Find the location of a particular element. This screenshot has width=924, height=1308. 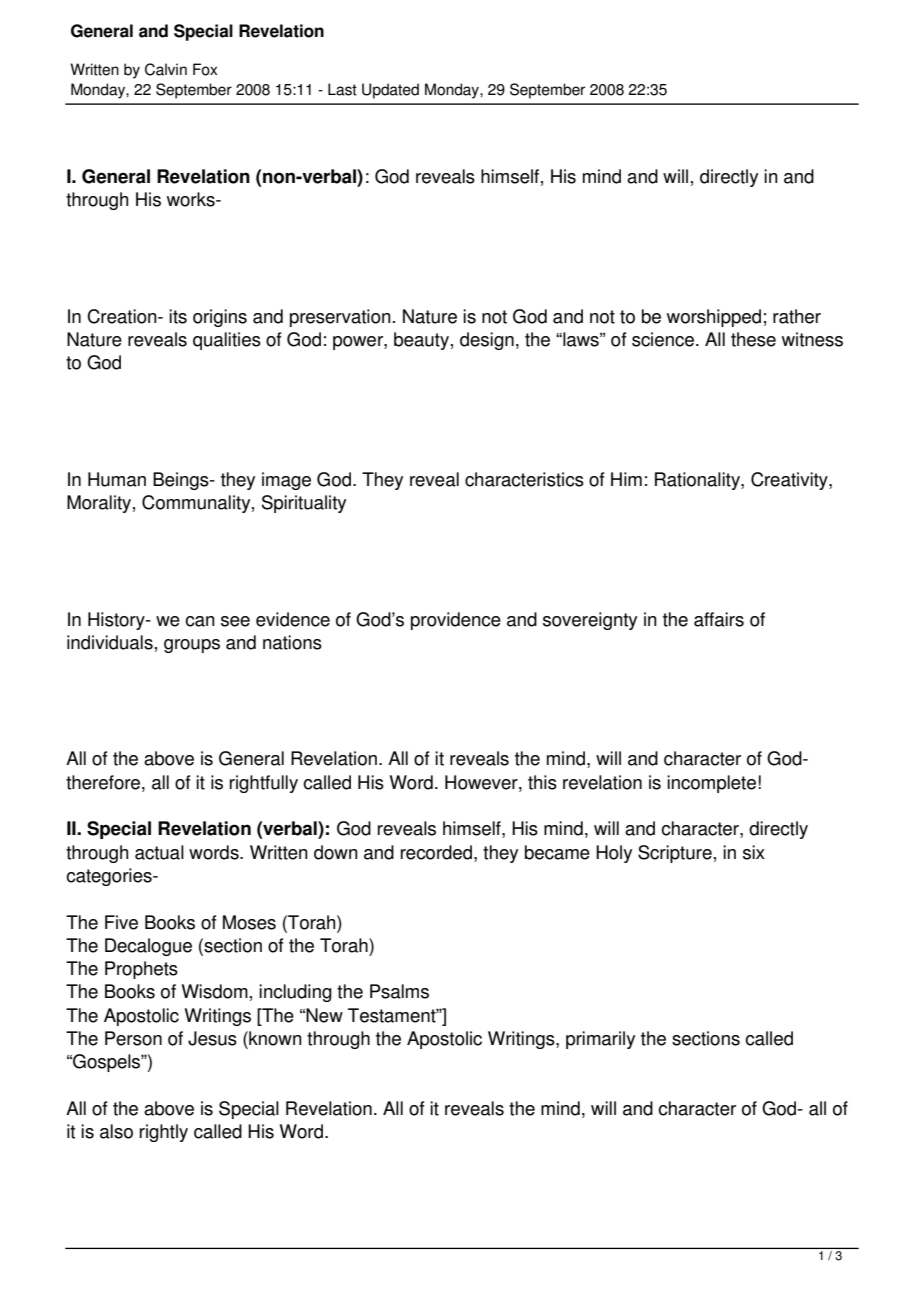

can is located at coordinates (200, 621).
